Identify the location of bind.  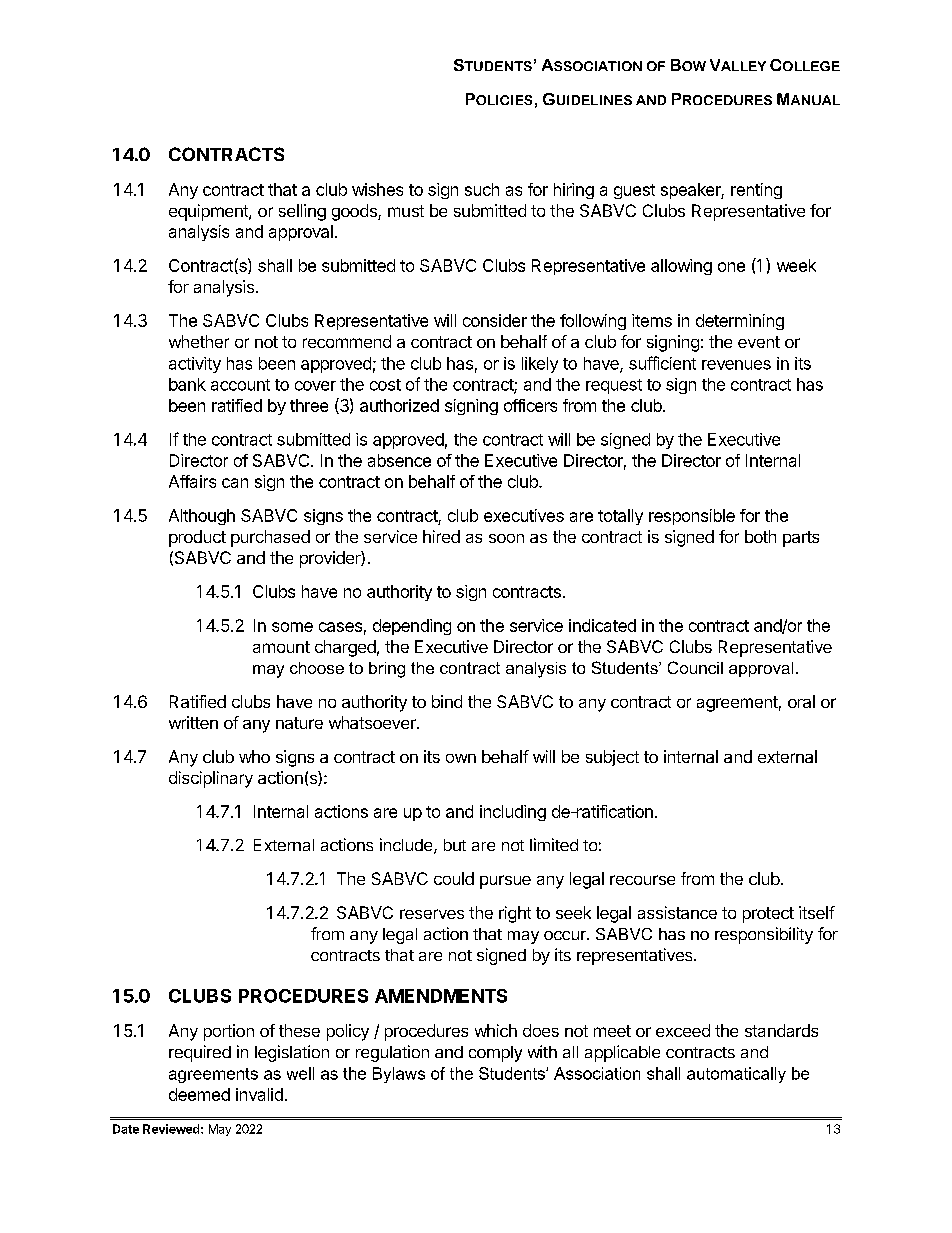
(447, 701).
